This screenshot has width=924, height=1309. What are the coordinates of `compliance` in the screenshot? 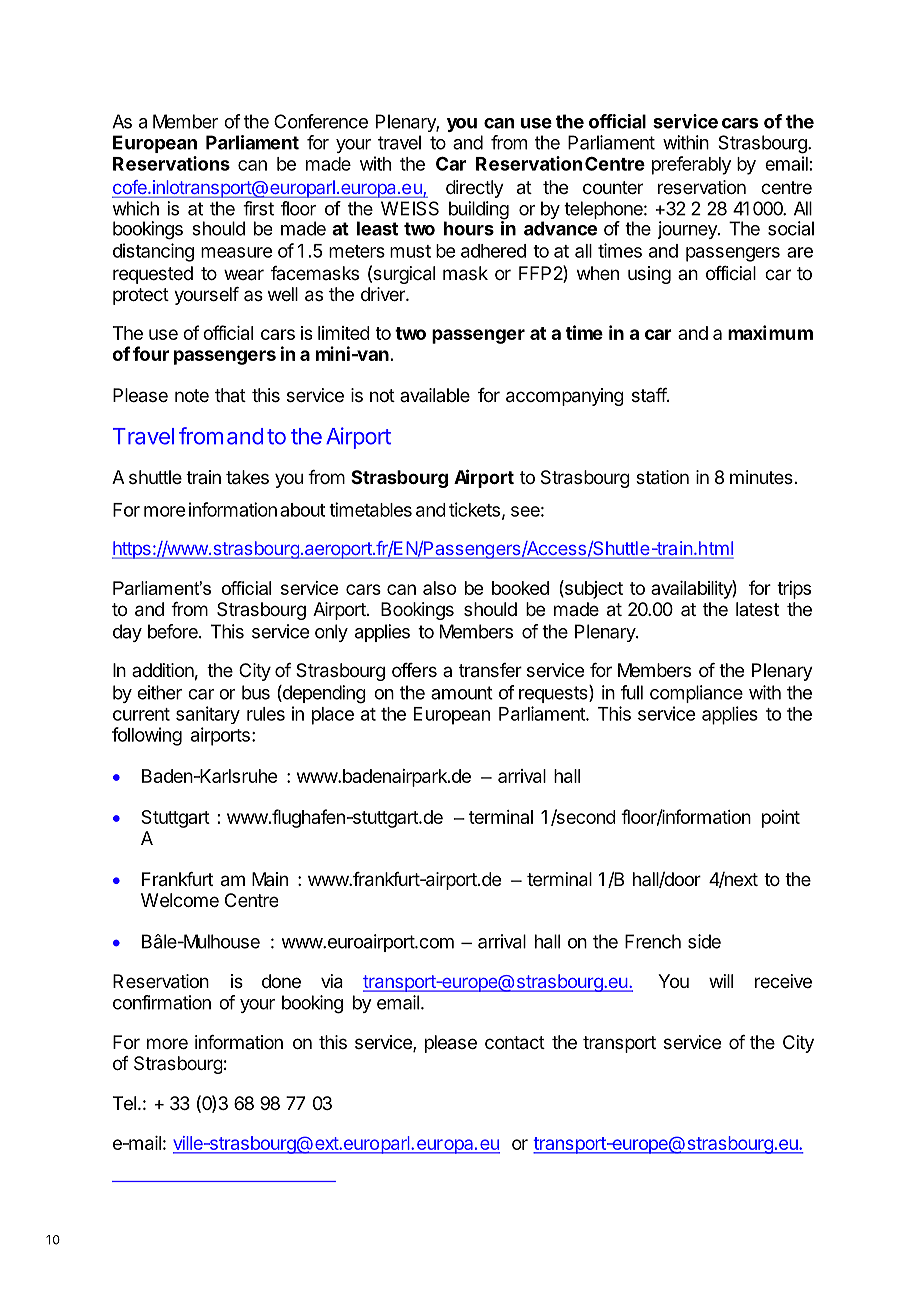 It's located at (696, 694).
